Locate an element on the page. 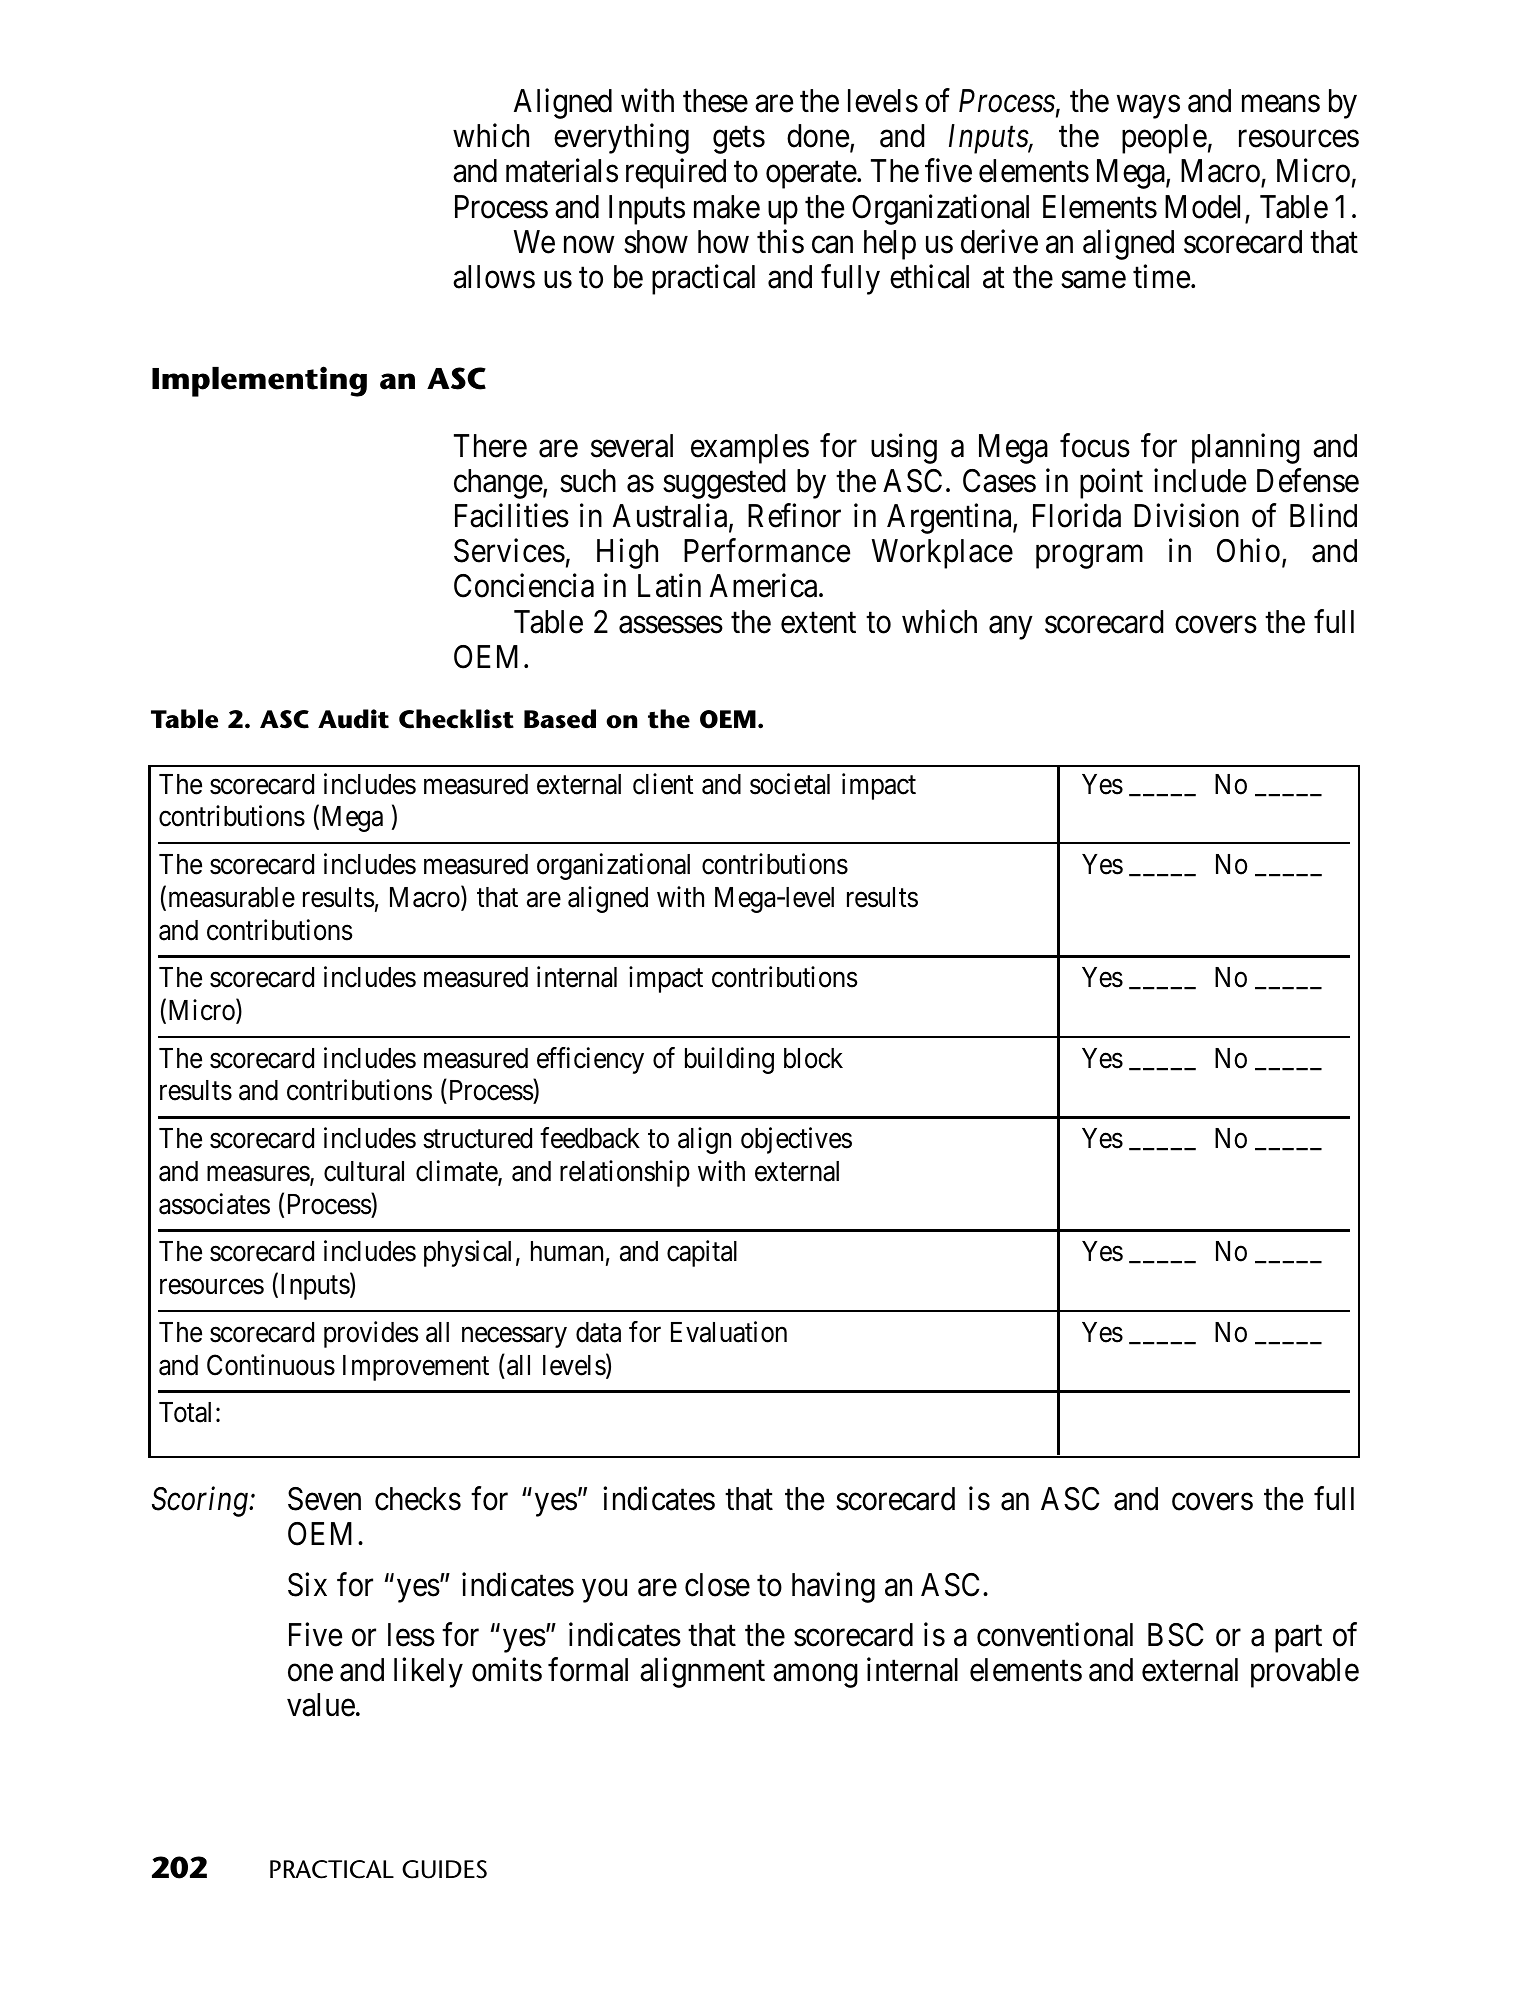 The width and height of the document is (1539, 1992). people is located at coordinates (1164, 139).
